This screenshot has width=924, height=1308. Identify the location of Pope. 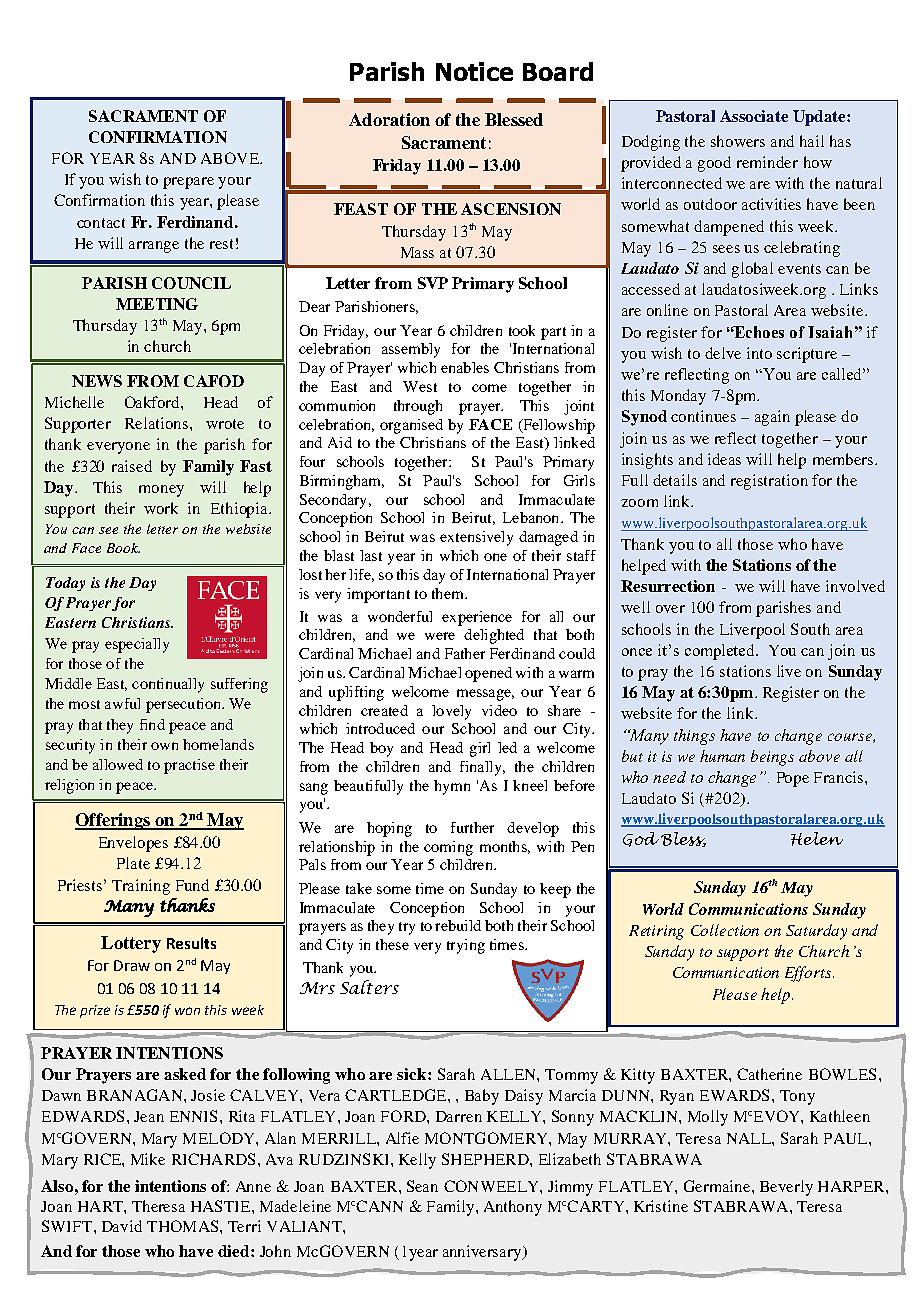
(793, 779).
